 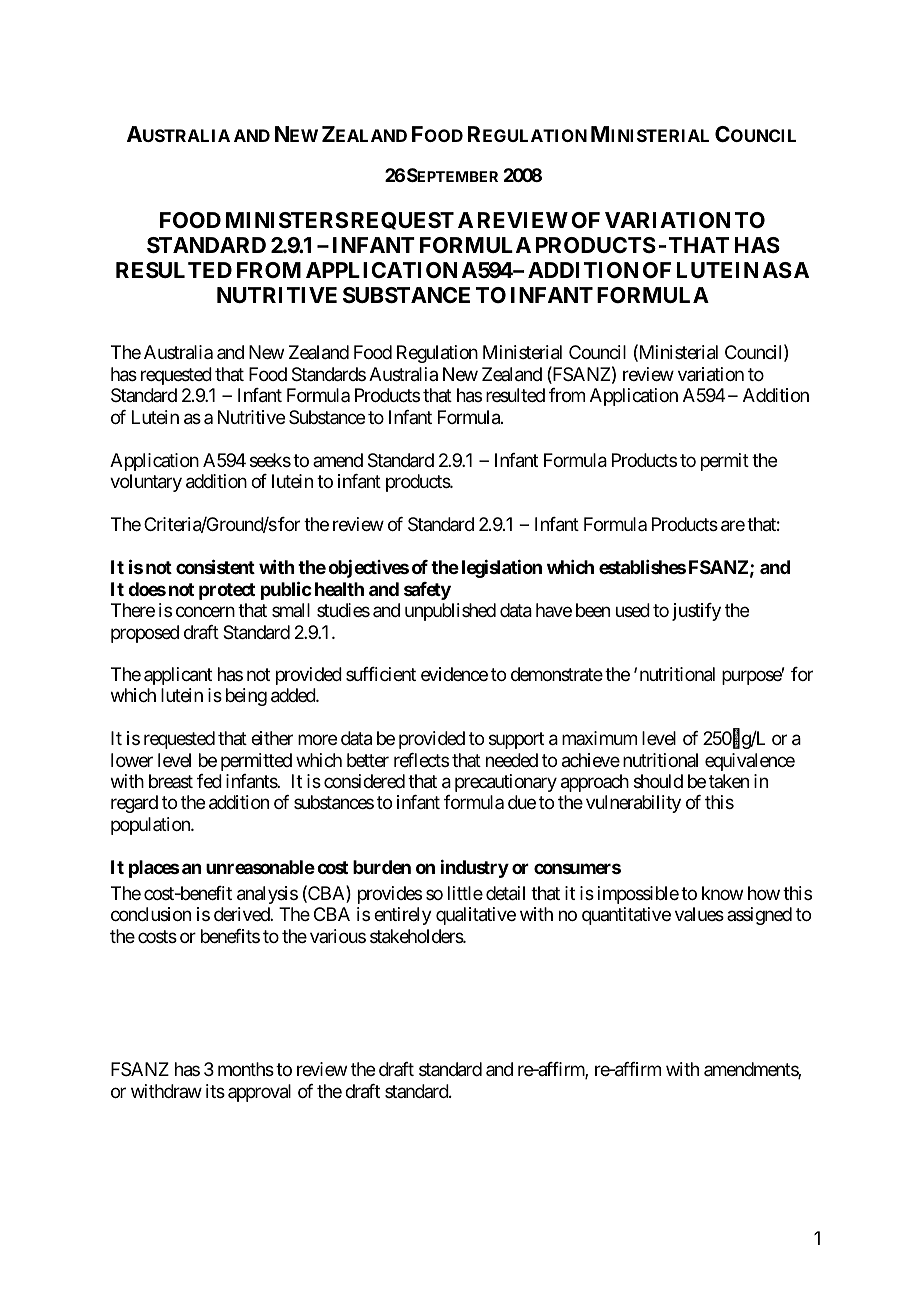 I want to click on legislation, so click(x=502, y=568).
